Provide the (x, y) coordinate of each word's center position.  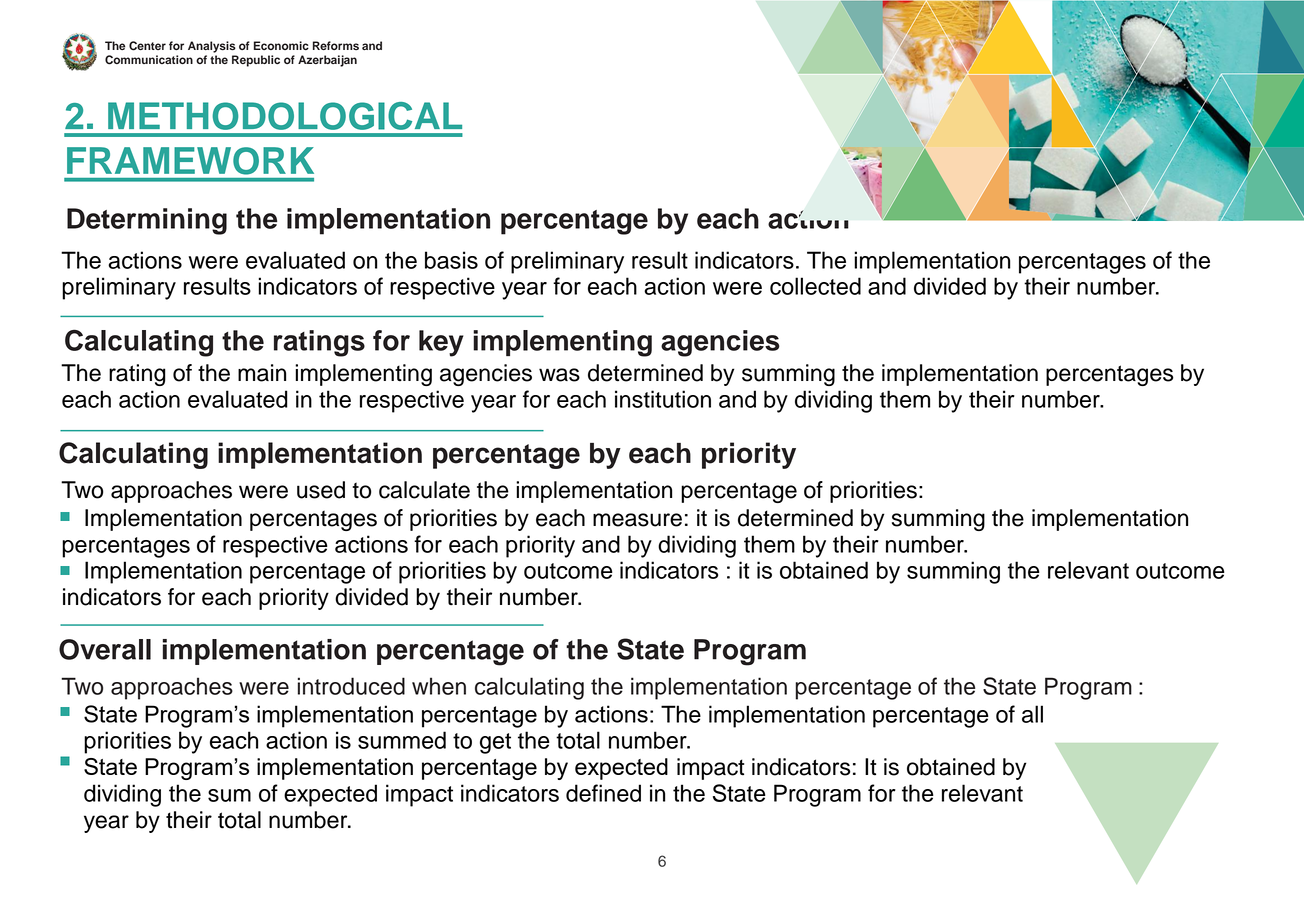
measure (637, 520)
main (262, 373)
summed (402, 740)
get (495, 743)
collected (815, 286)
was (559, 375)
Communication (149, 60)
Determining (147, 221)
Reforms (336, 45)
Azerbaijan (327, 61)
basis (451, 260)
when (439, 686)
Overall (105, 649)
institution (663, 399)
